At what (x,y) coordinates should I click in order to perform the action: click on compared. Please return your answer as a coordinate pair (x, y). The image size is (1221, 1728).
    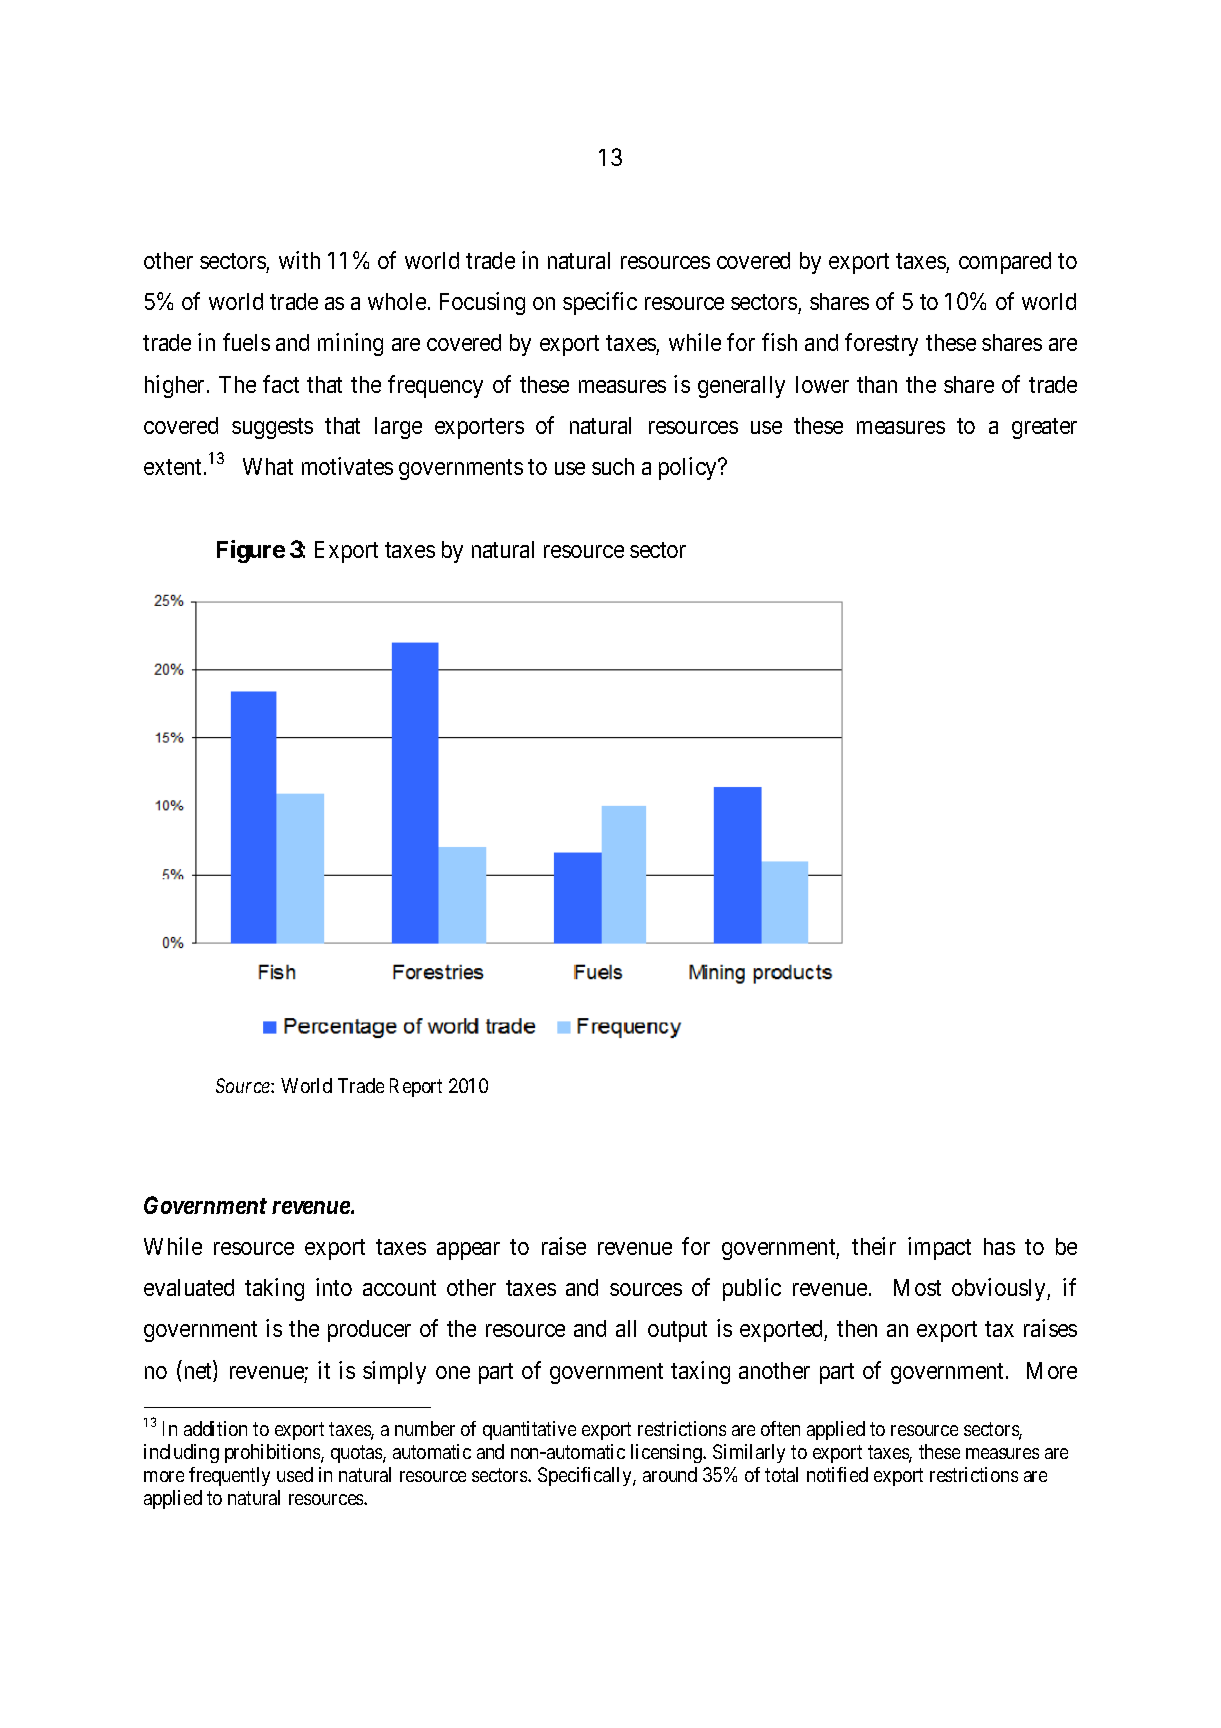
    Looking at the image, I should click on (1005, 263).
